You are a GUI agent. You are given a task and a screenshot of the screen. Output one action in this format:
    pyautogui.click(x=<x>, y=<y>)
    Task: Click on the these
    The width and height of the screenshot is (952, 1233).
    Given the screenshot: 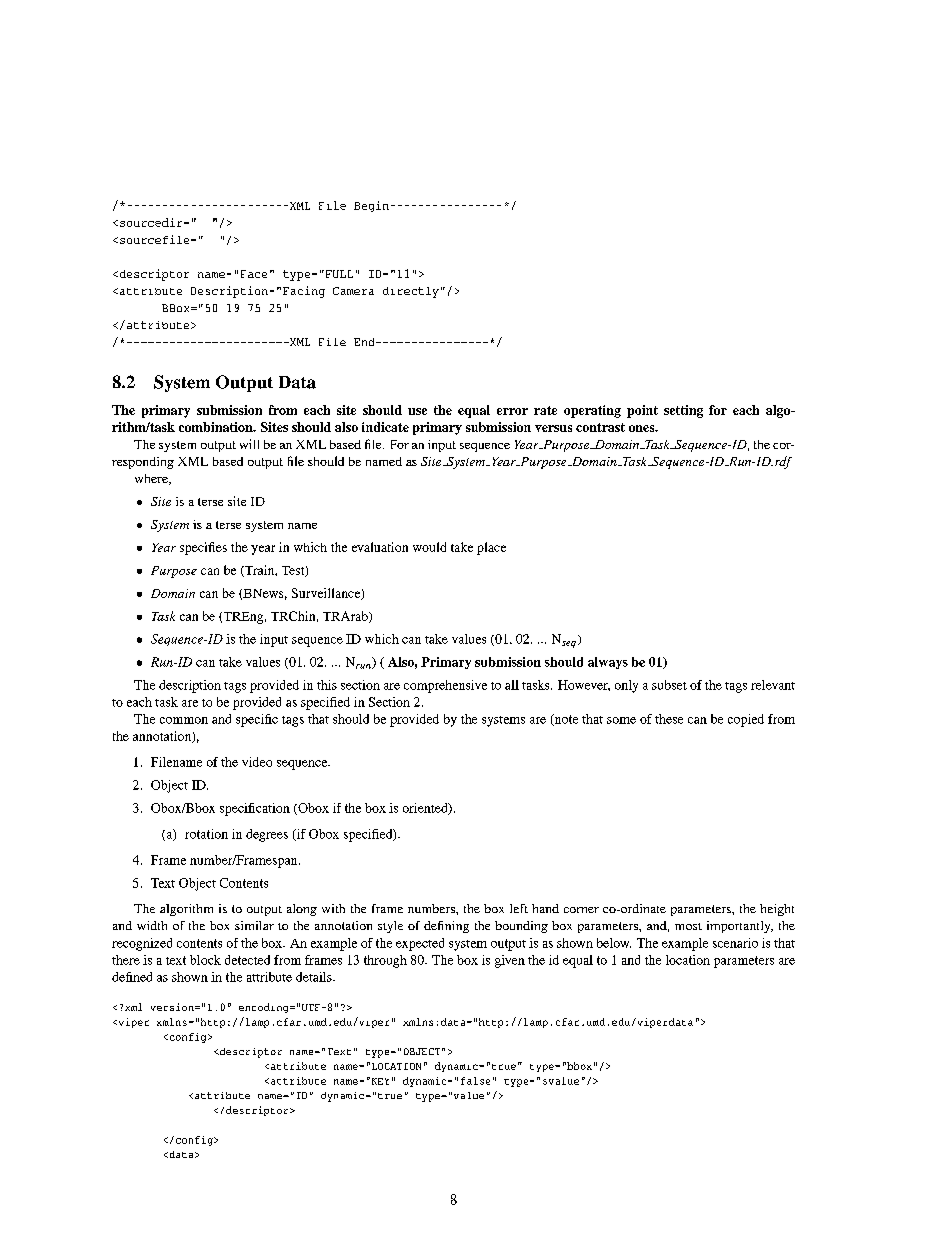 What is the action you would take?
    pyautogui.click(x=669, y=719)
